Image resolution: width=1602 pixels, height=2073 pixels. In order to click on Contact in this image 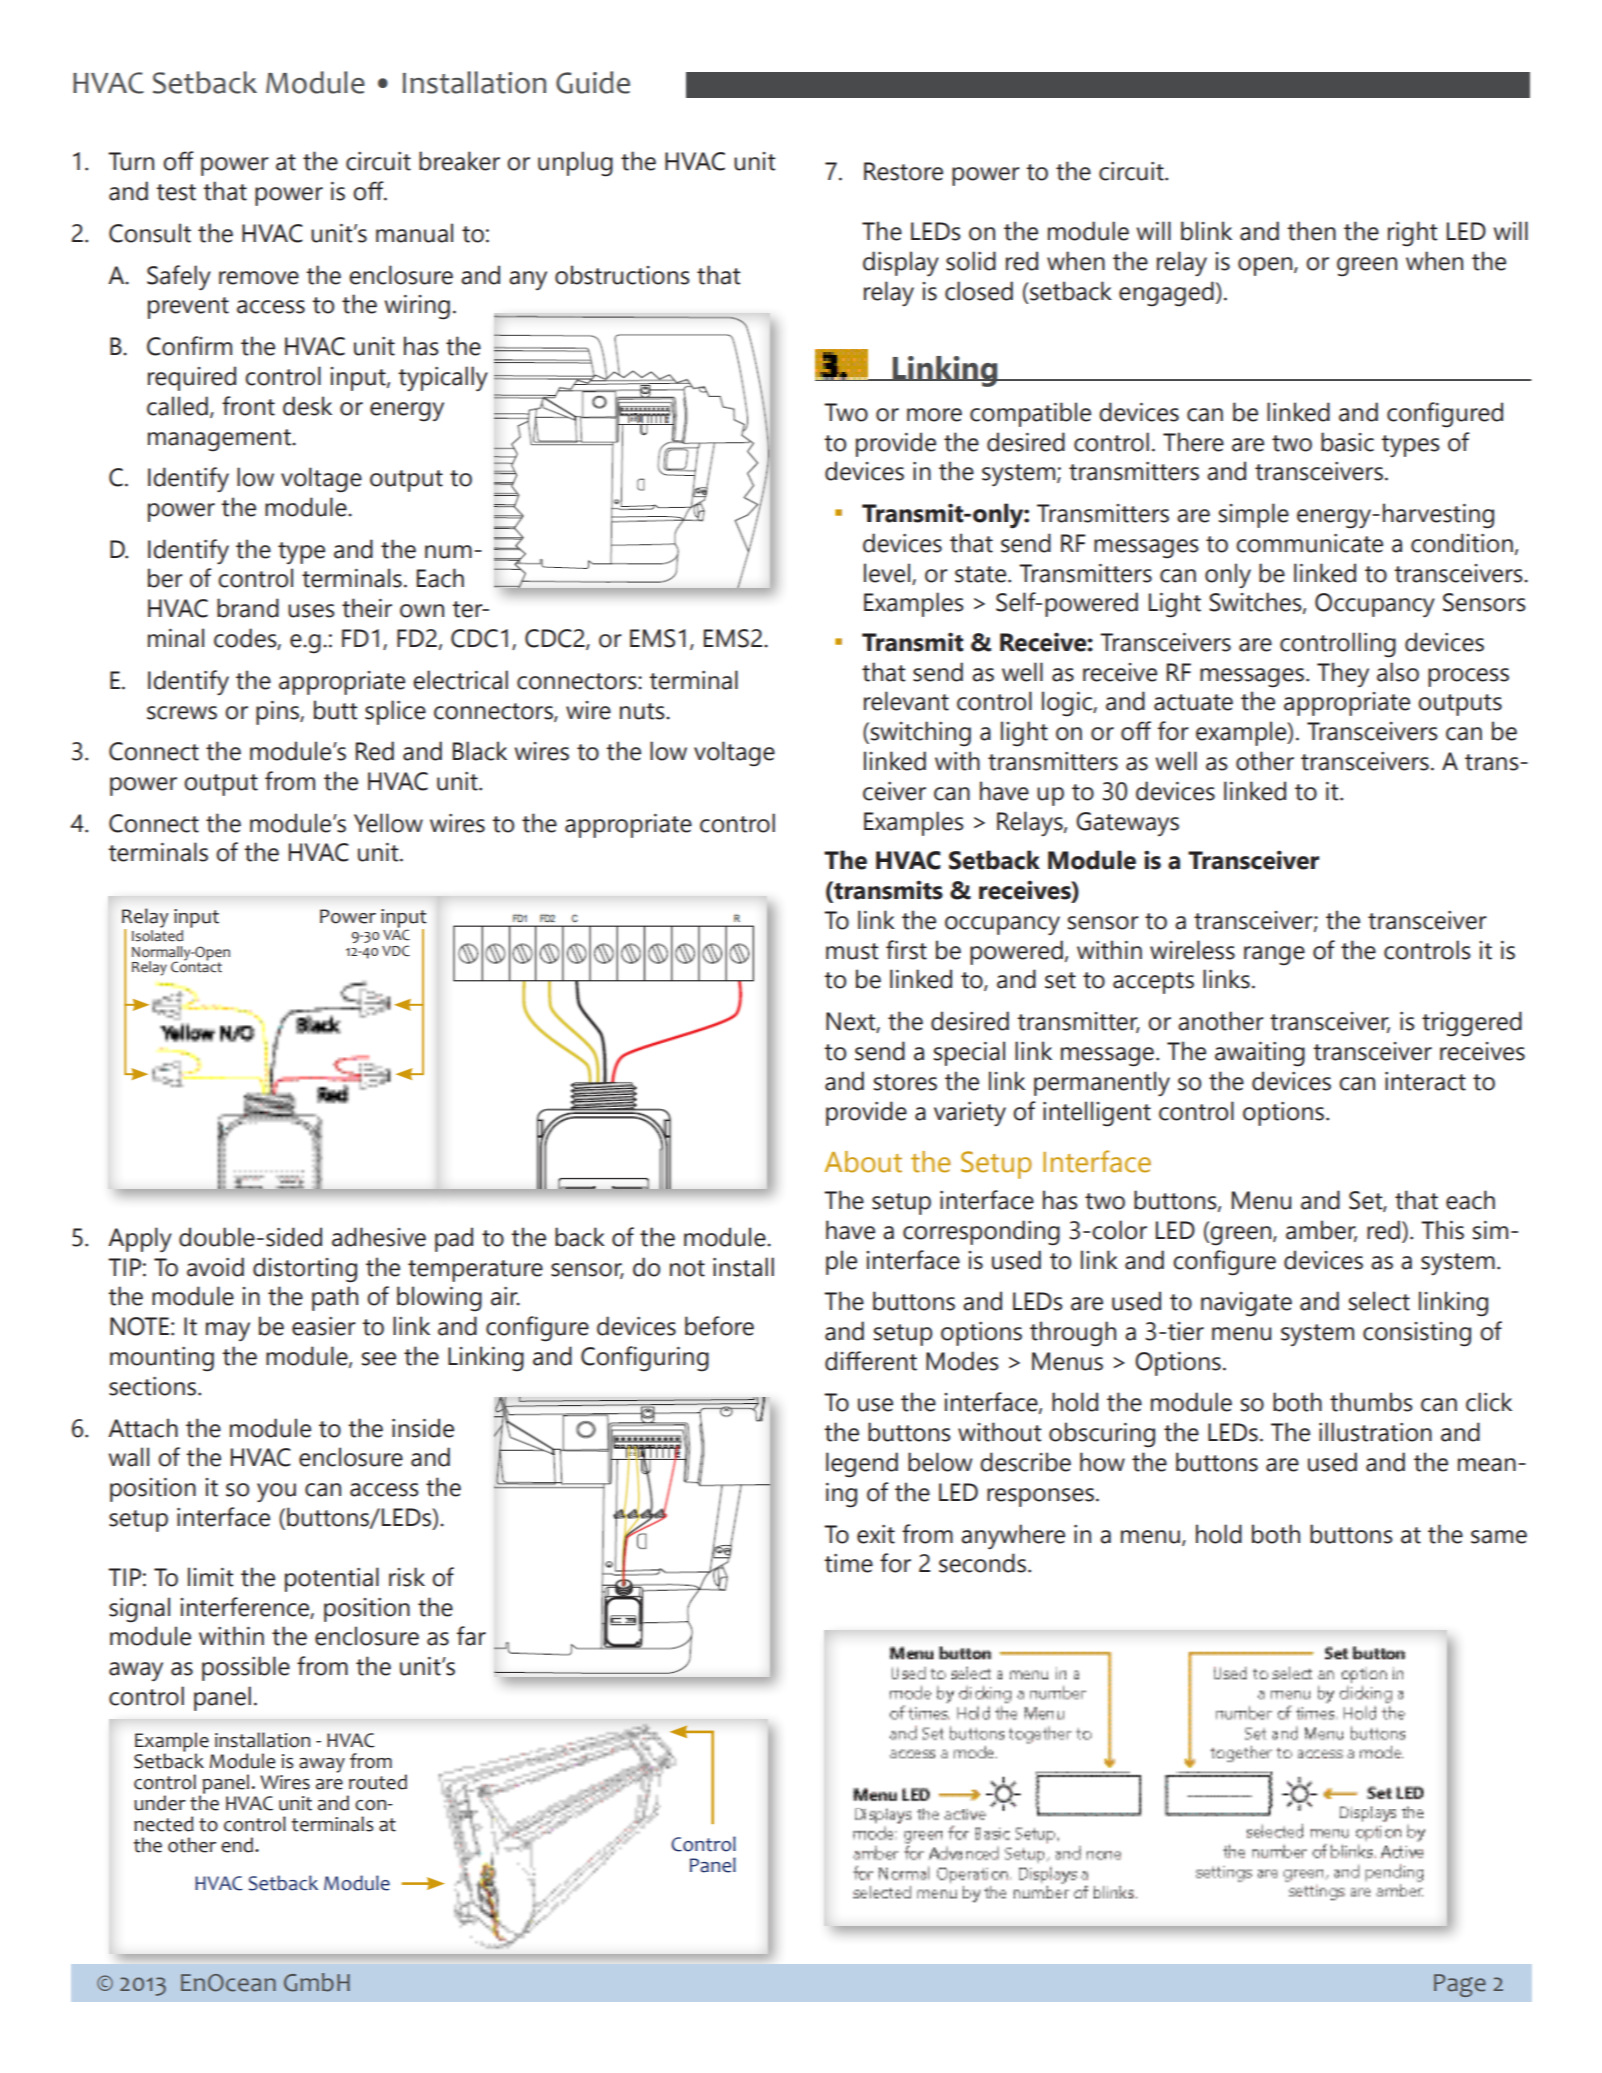, I will do `click(196, 966)`.
